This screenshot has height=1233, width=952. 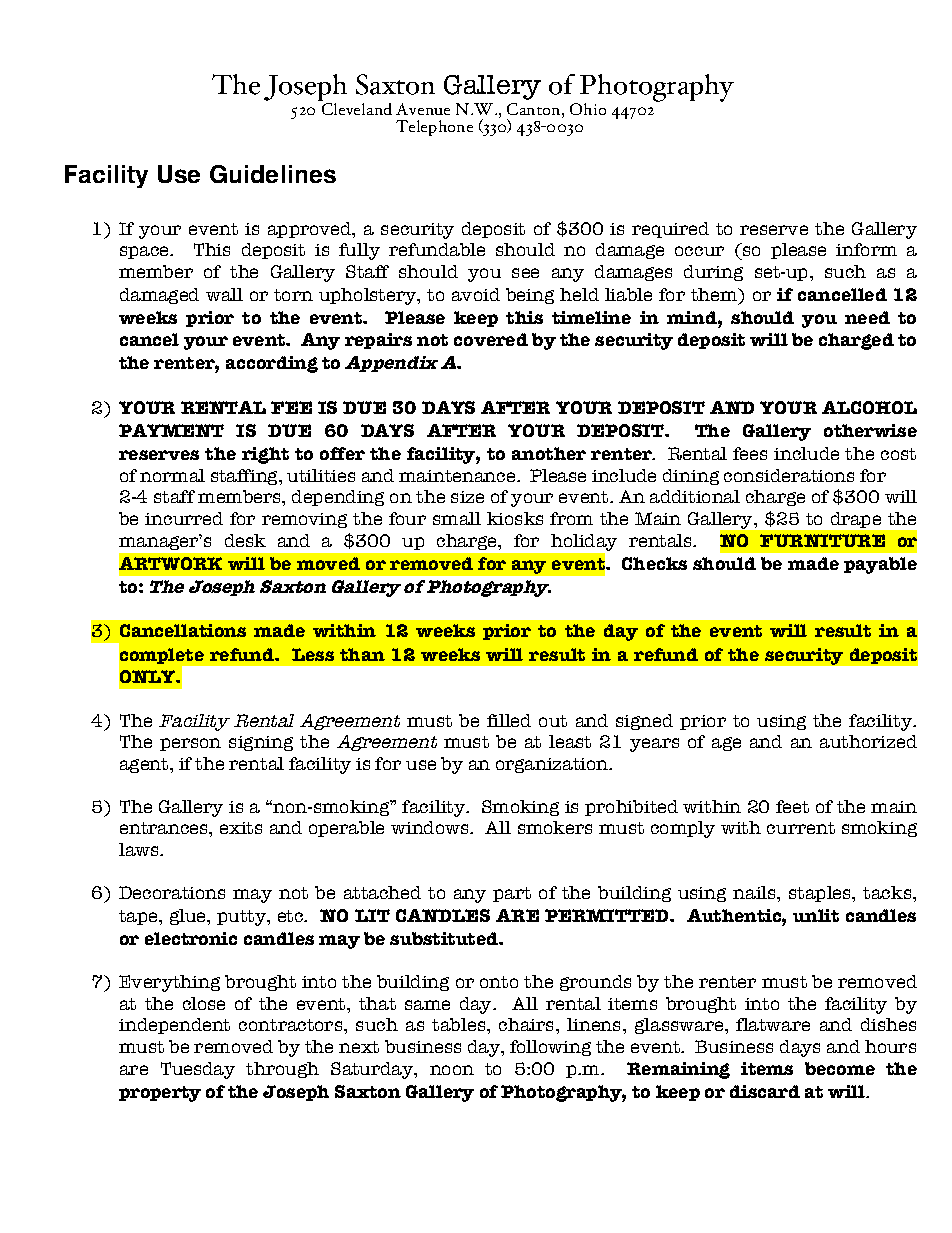 I want to click on right, so click(x=265, y=455).
